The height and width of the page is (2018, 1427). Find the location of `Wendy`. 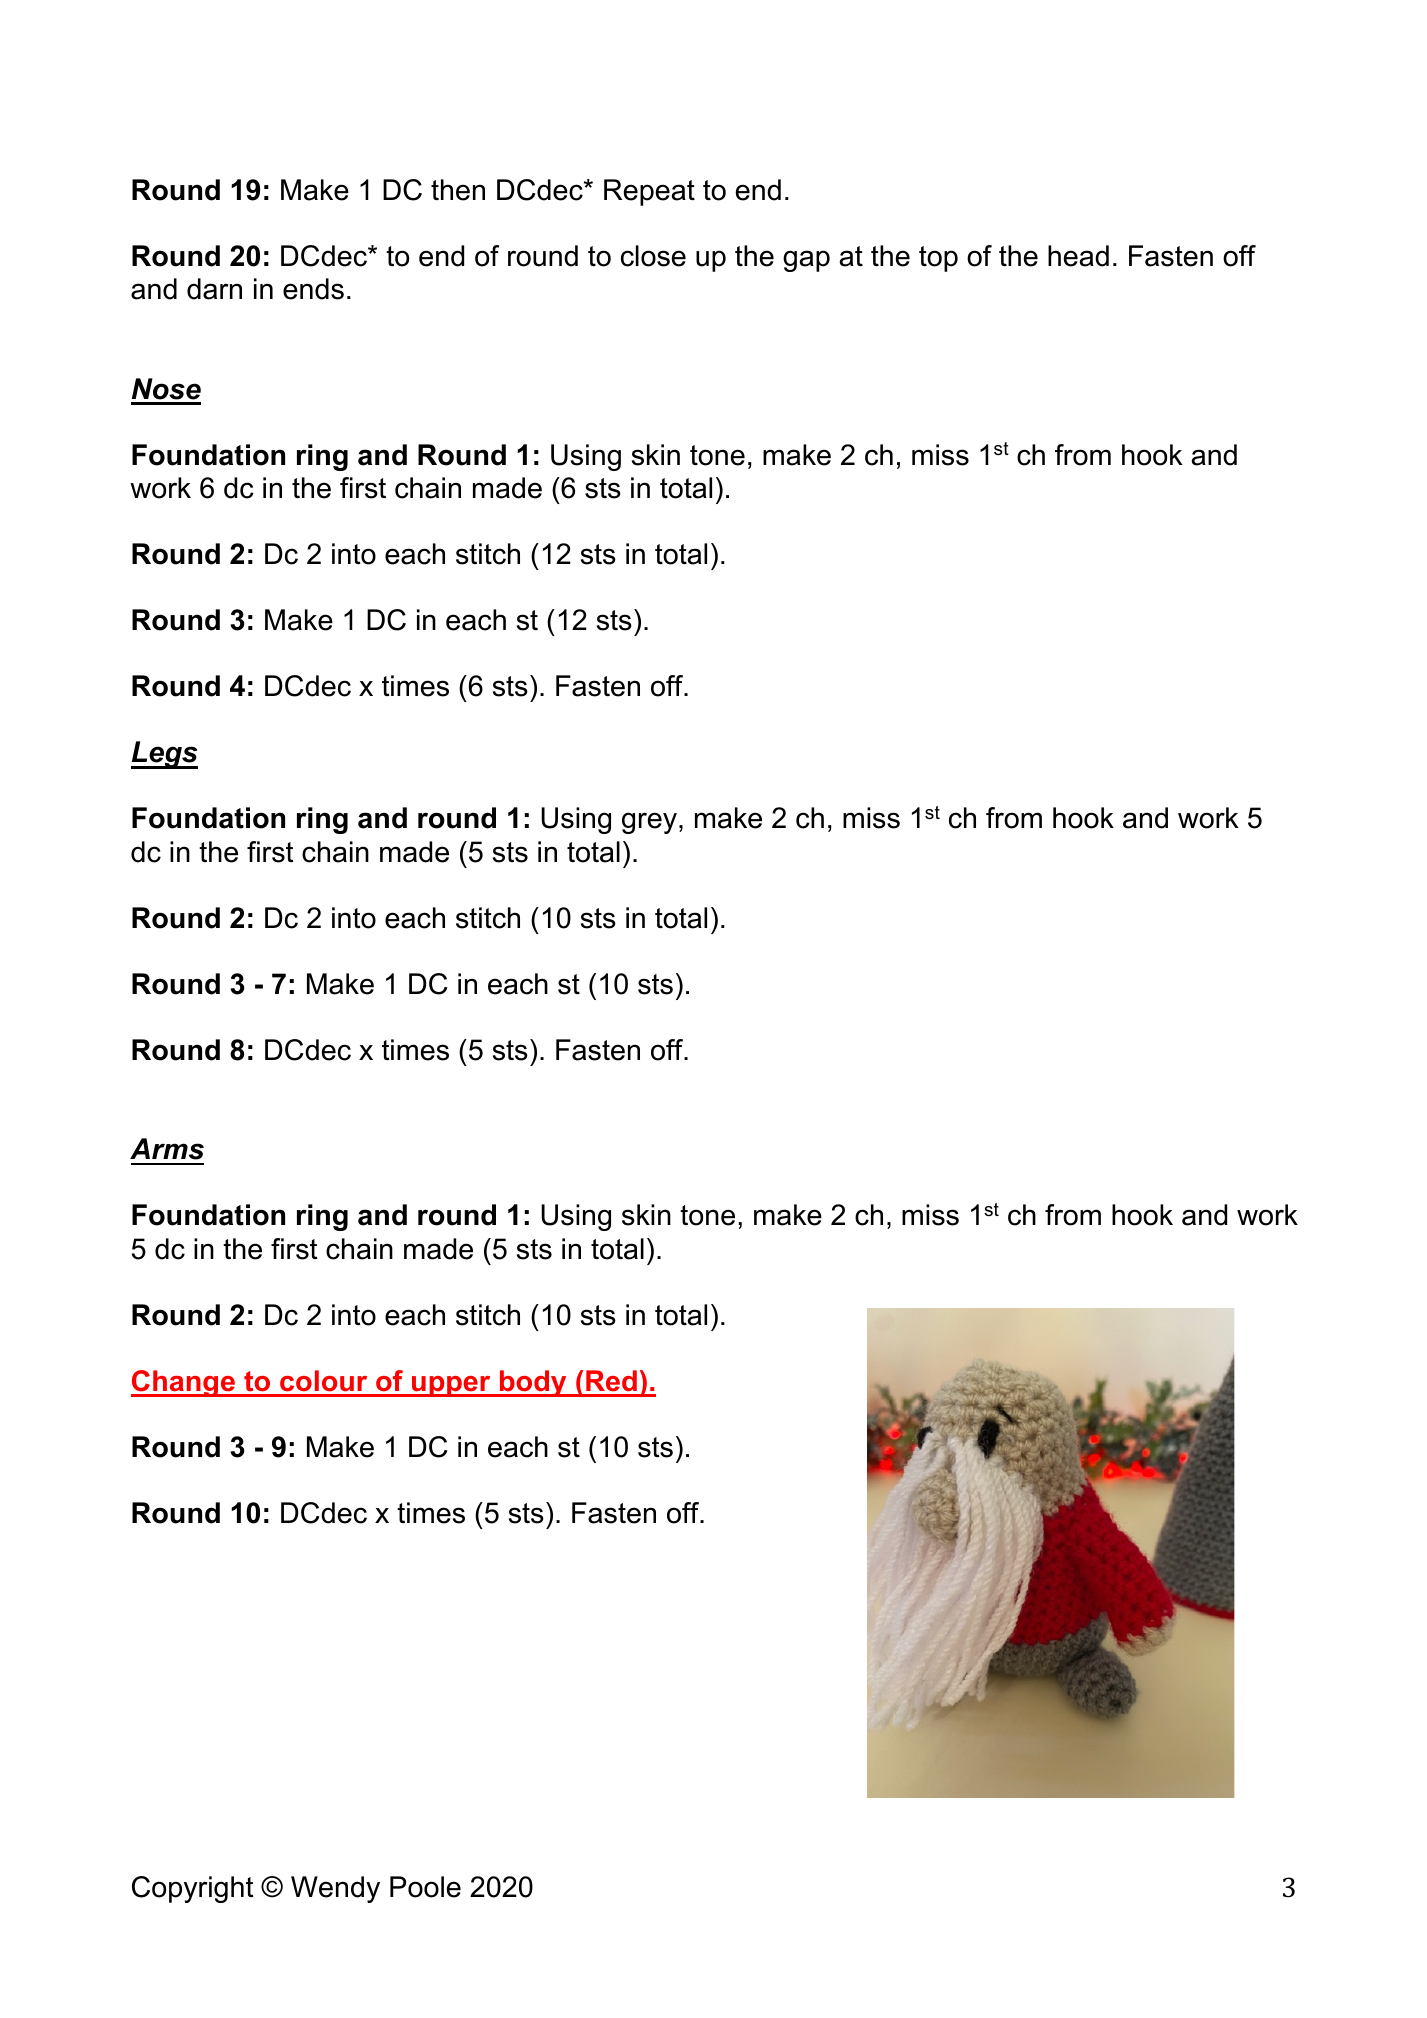

Wendy is located at coordinates (335, 1889).
